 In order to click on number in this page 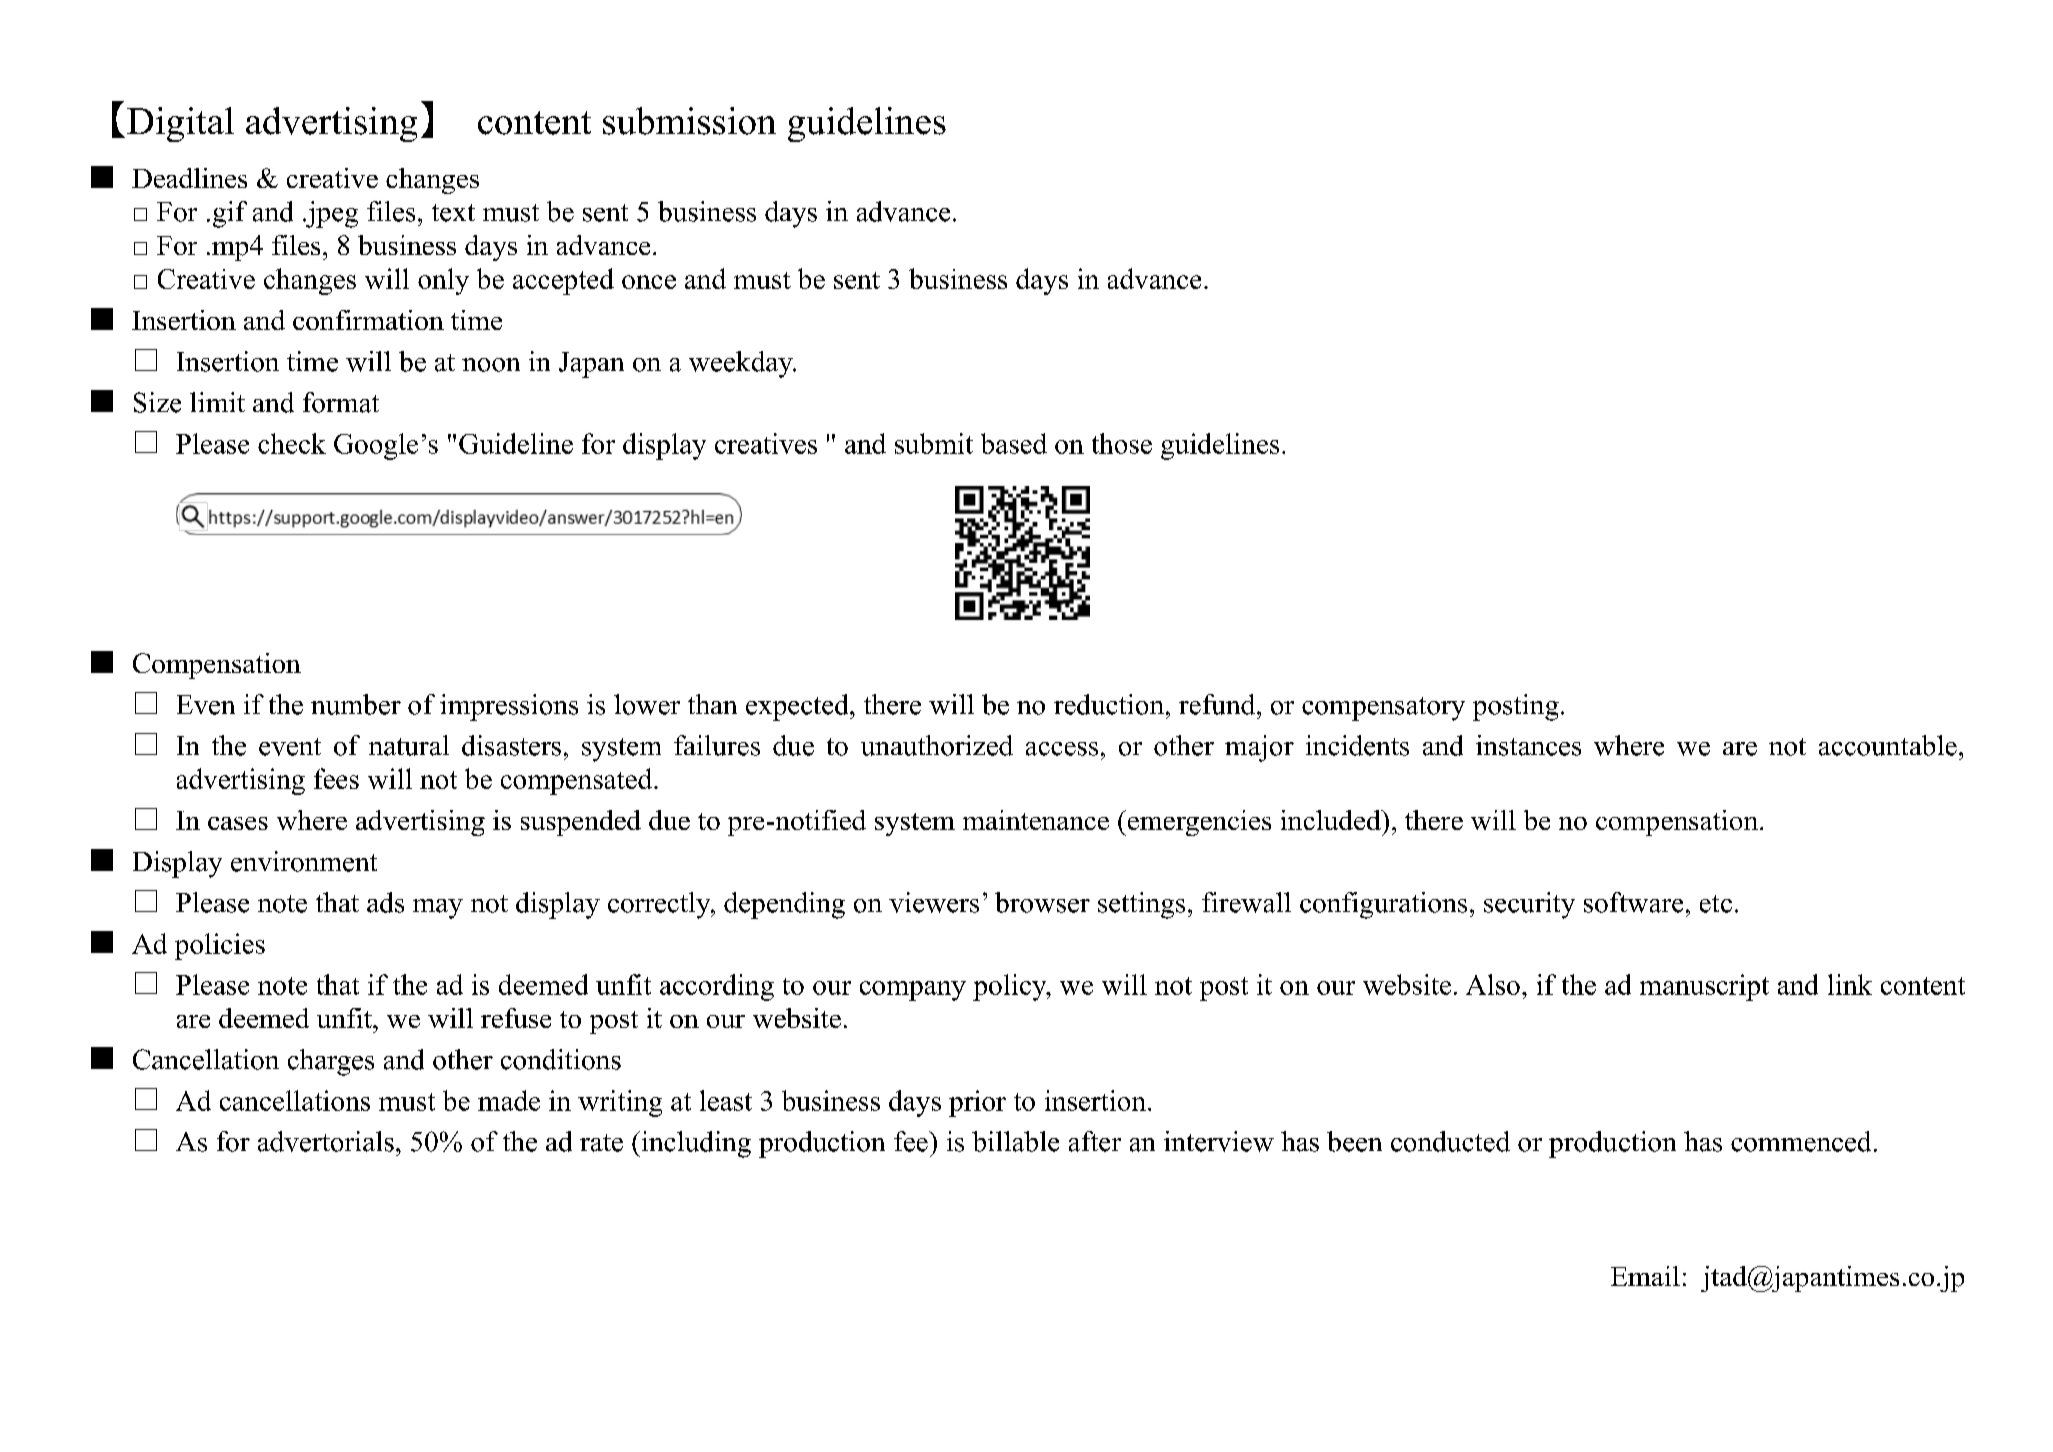, I will do `click(356, 704)`.
